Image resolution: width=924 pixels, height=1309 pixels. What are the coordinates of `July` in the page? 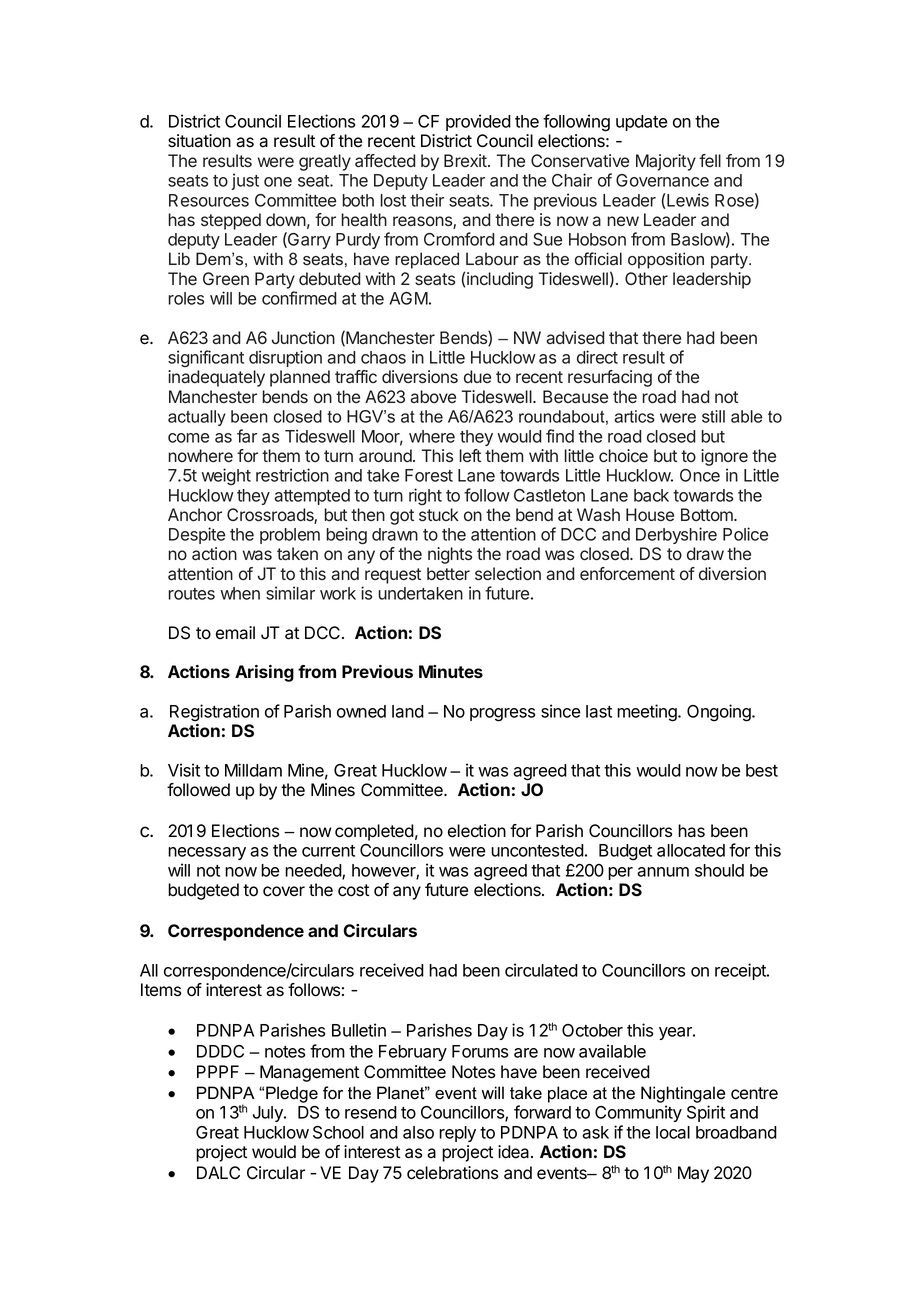 It's located at (269, 1114).
